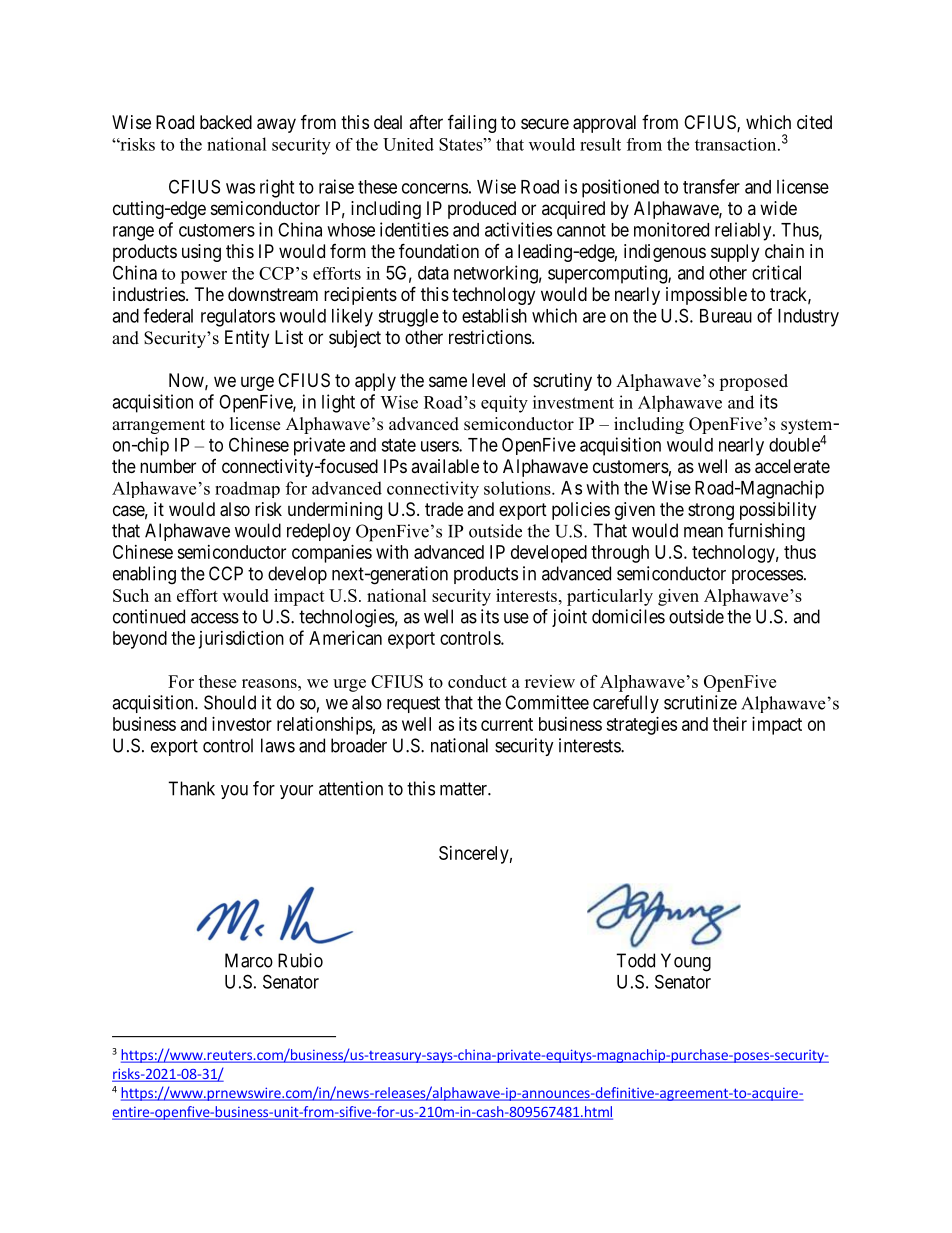 The width and height of the page is (952, 1233). What do you see at coordinates (711, 186) in the page?
I see `transfer` at bounding box center [711, 186].
